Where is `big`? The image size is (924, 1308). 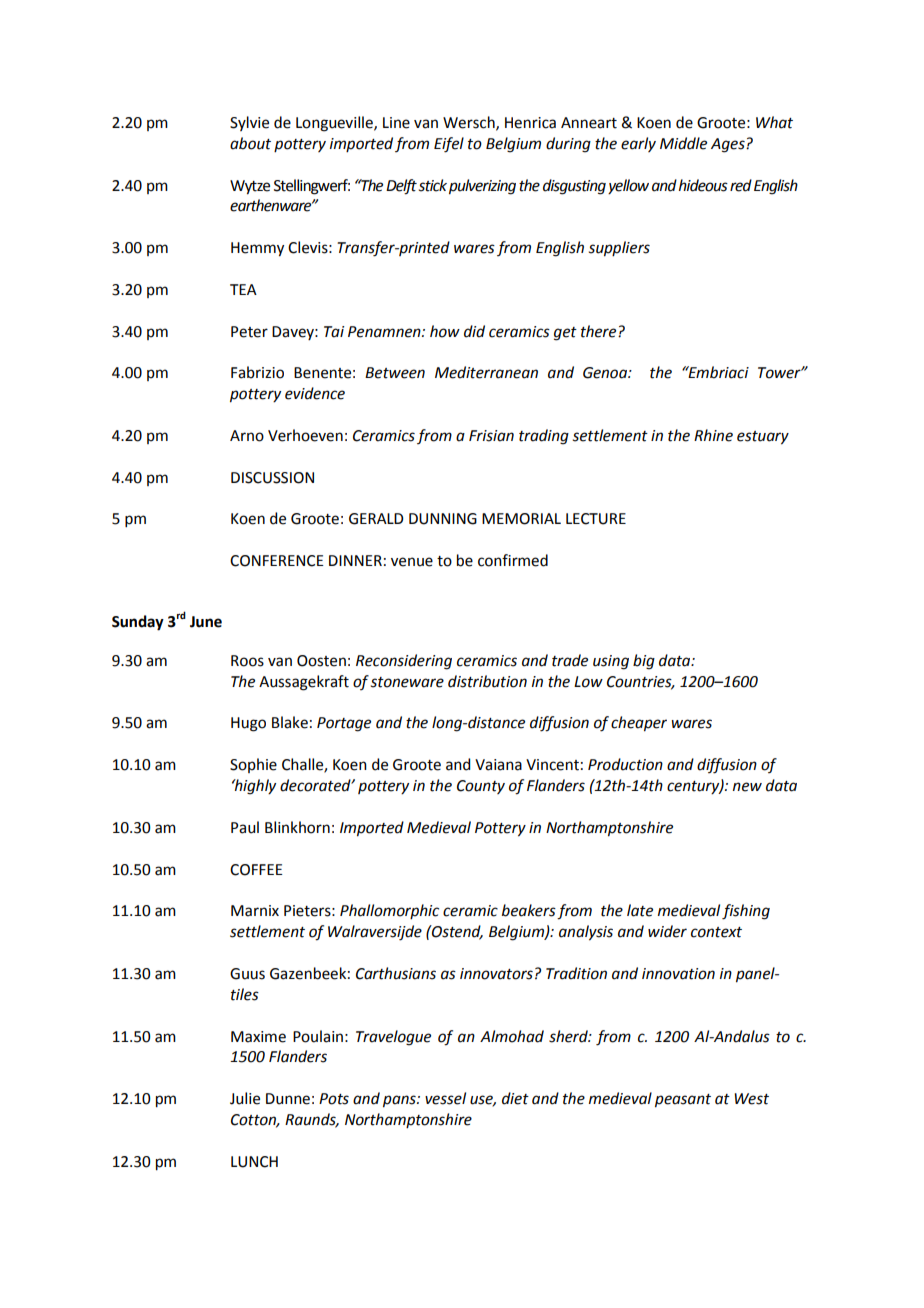
big is located at coordinates (644, 662).
